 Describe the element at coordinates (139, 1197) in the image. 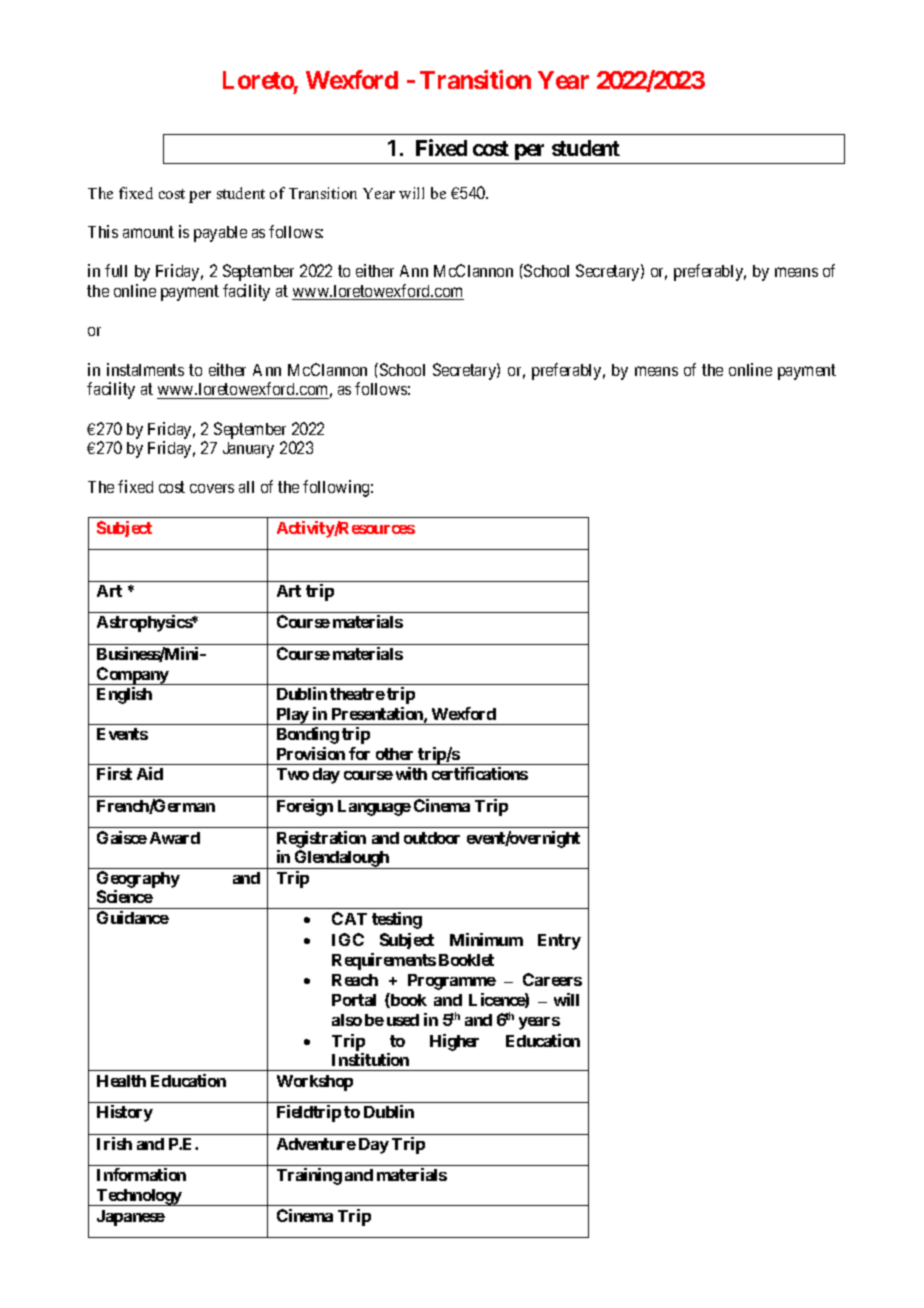

I see `Technology` at that location.
